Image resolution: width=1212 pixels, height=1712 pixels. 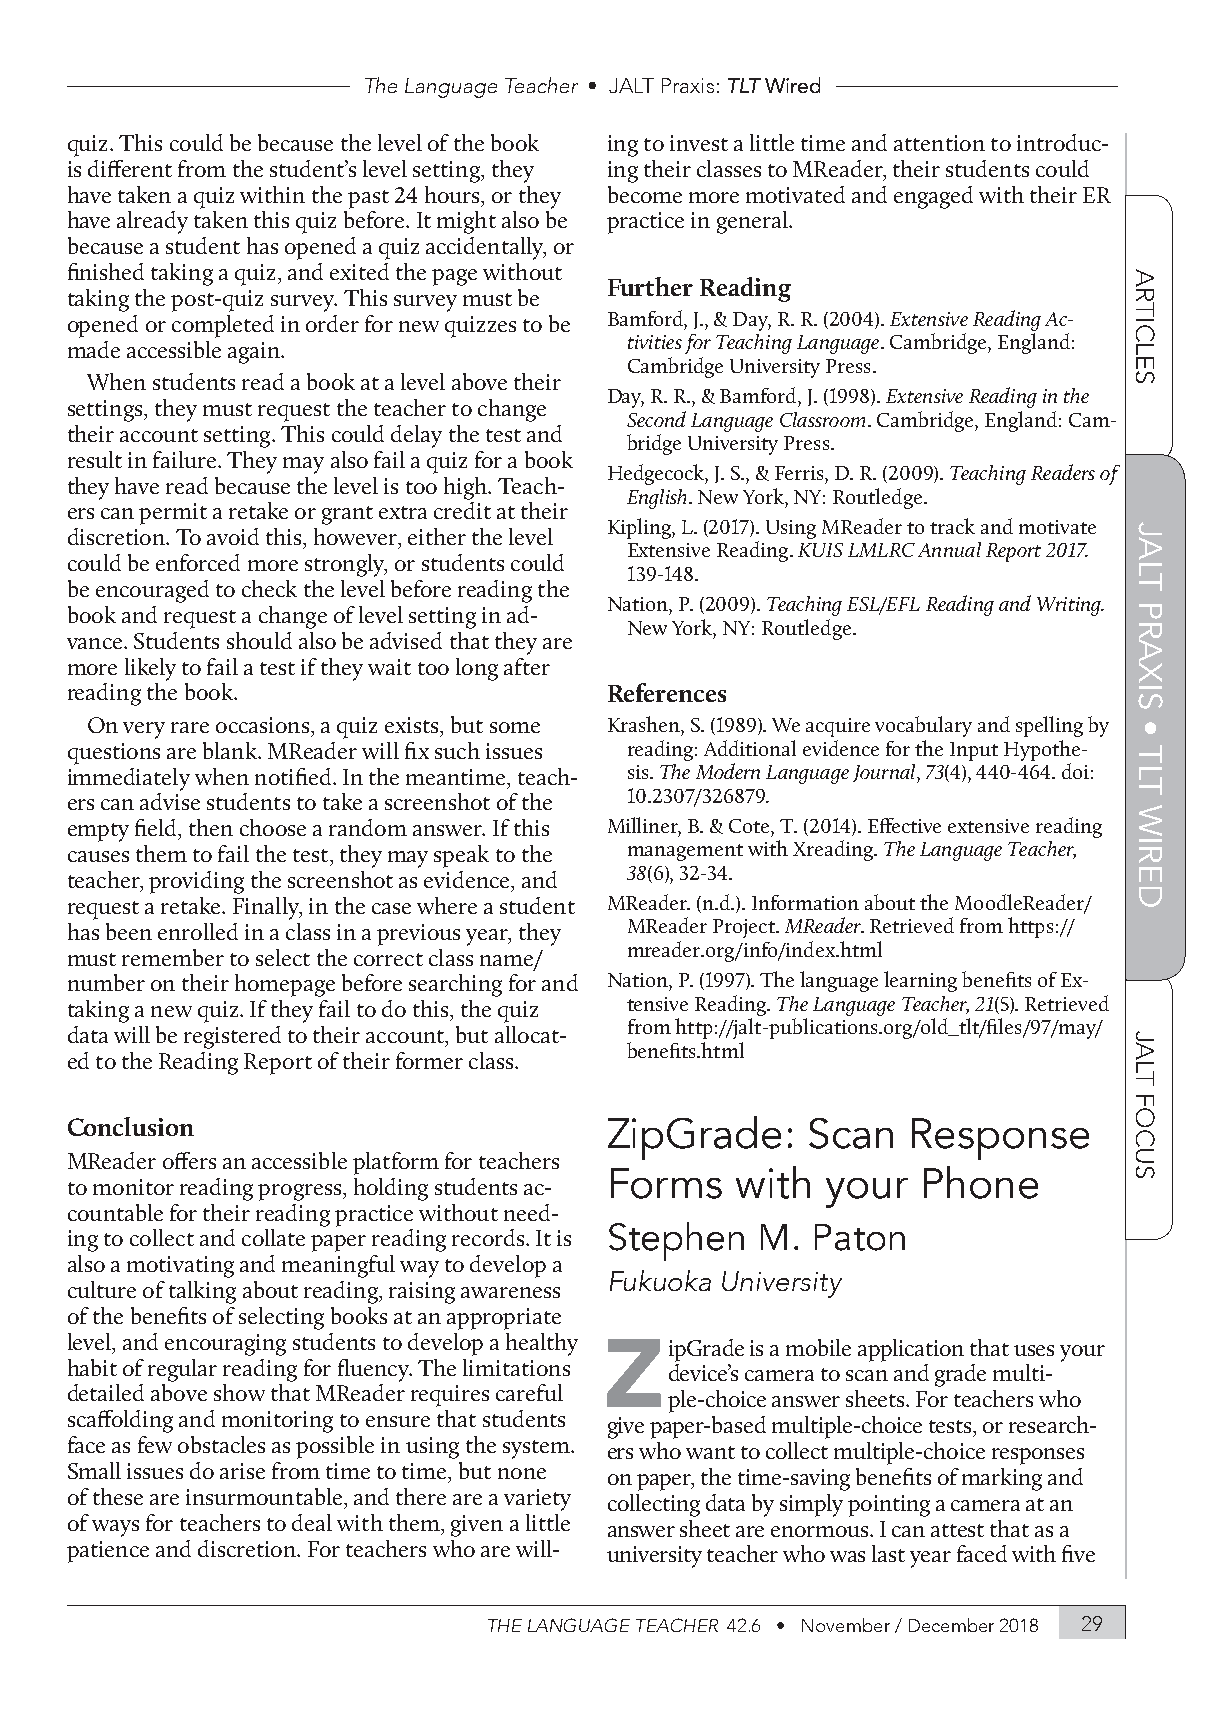 I want to click on become, so click(x=645, y=194).
